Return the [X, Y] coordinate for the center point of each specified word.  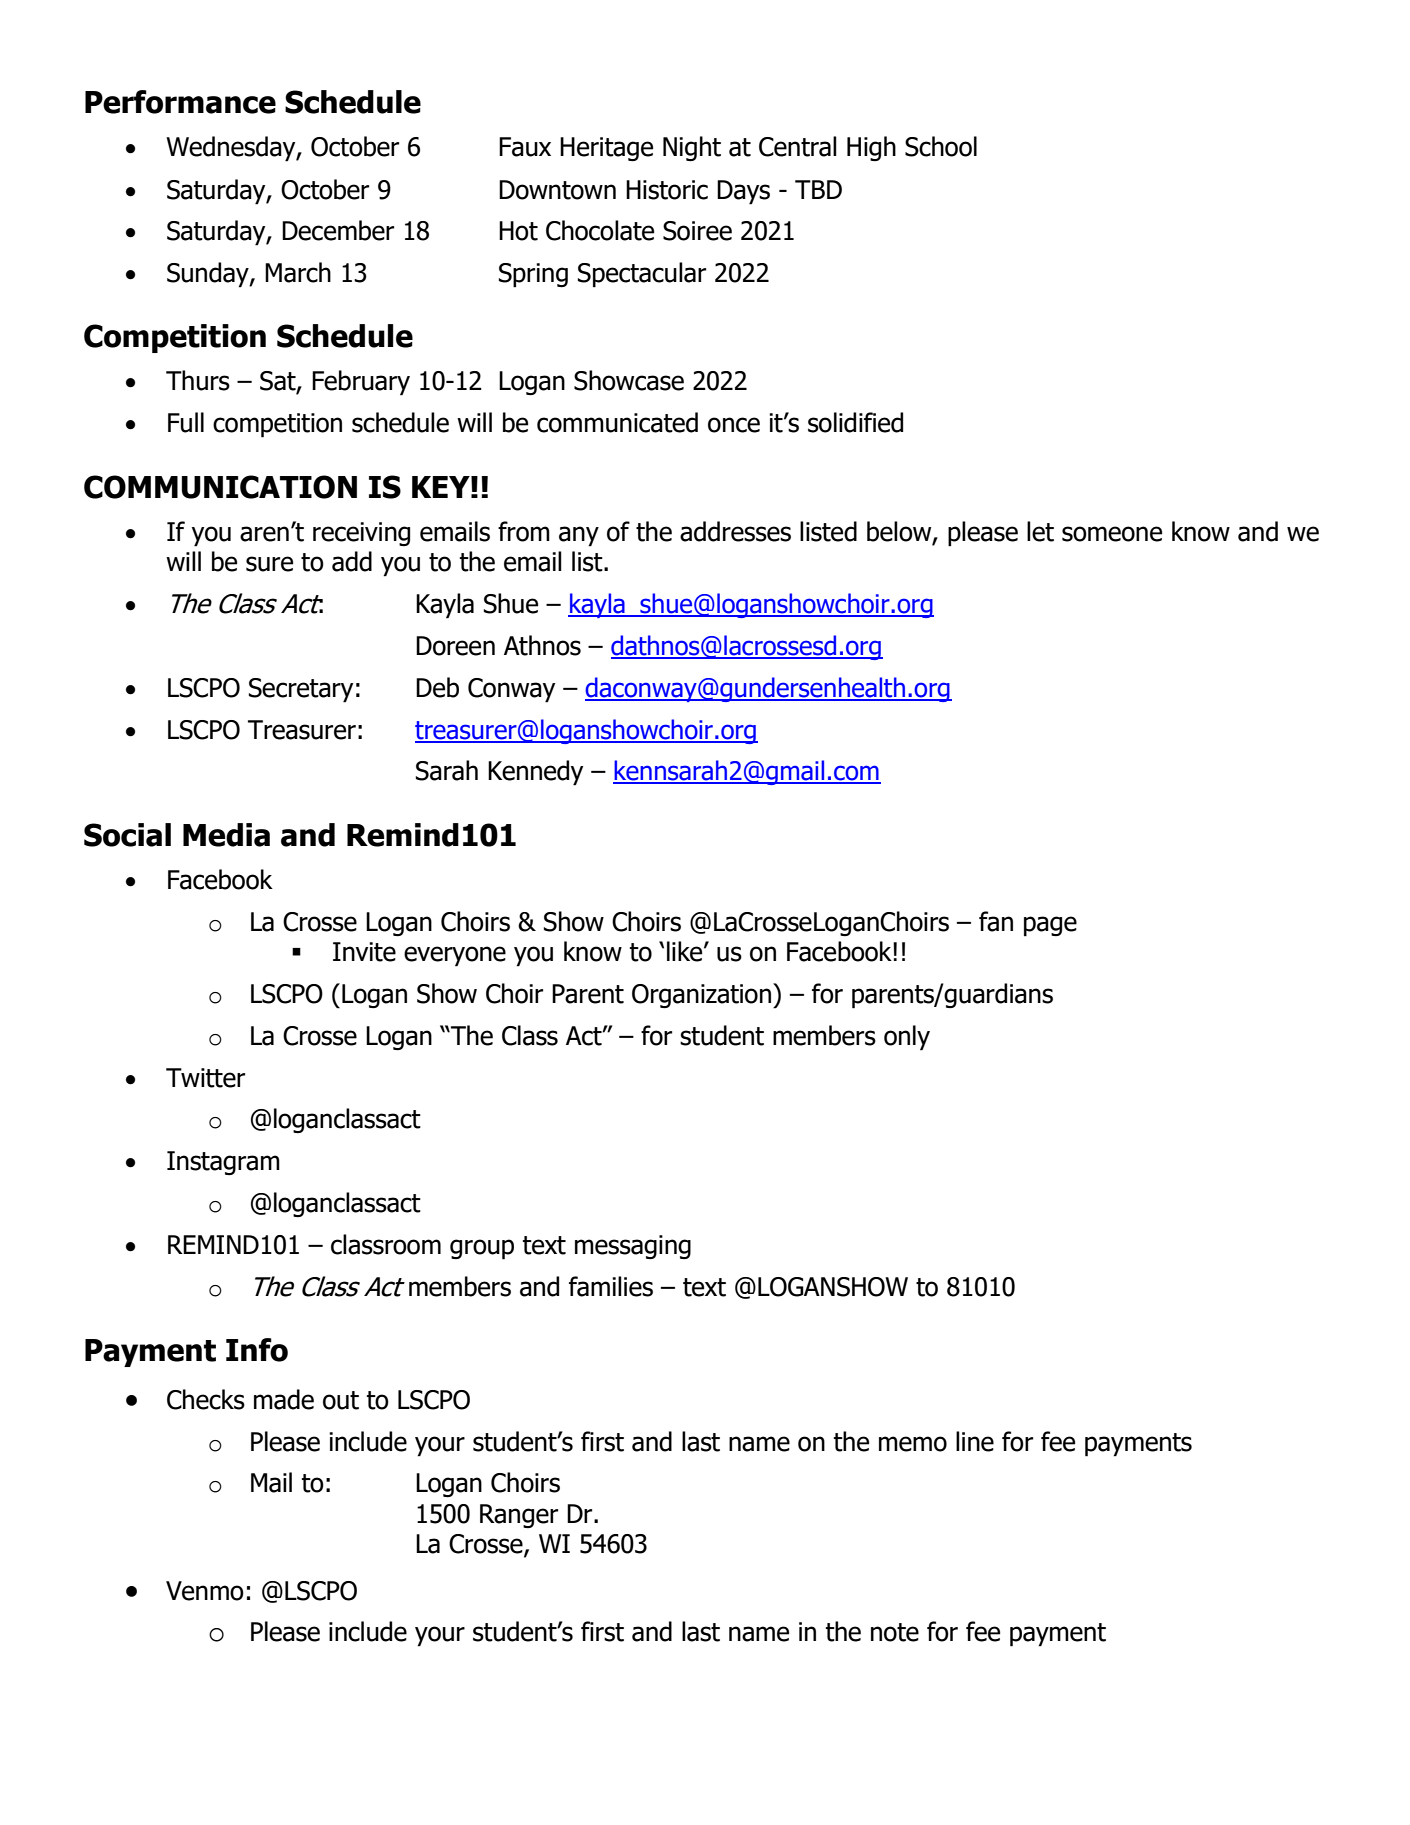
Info [257, 1350]
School [941, 146]
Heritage [606, 149]
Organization [701, 996]
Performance [180, 102]
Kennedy [535, 773]
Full [186, 422]
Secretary [301, 690]
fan [996, 921]
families [611, 1286]
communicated [617, 422]
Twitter [205, 1078]
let [1040, 531]
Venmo [205, 1591]
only [907, 1038]
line [975, 1441]
